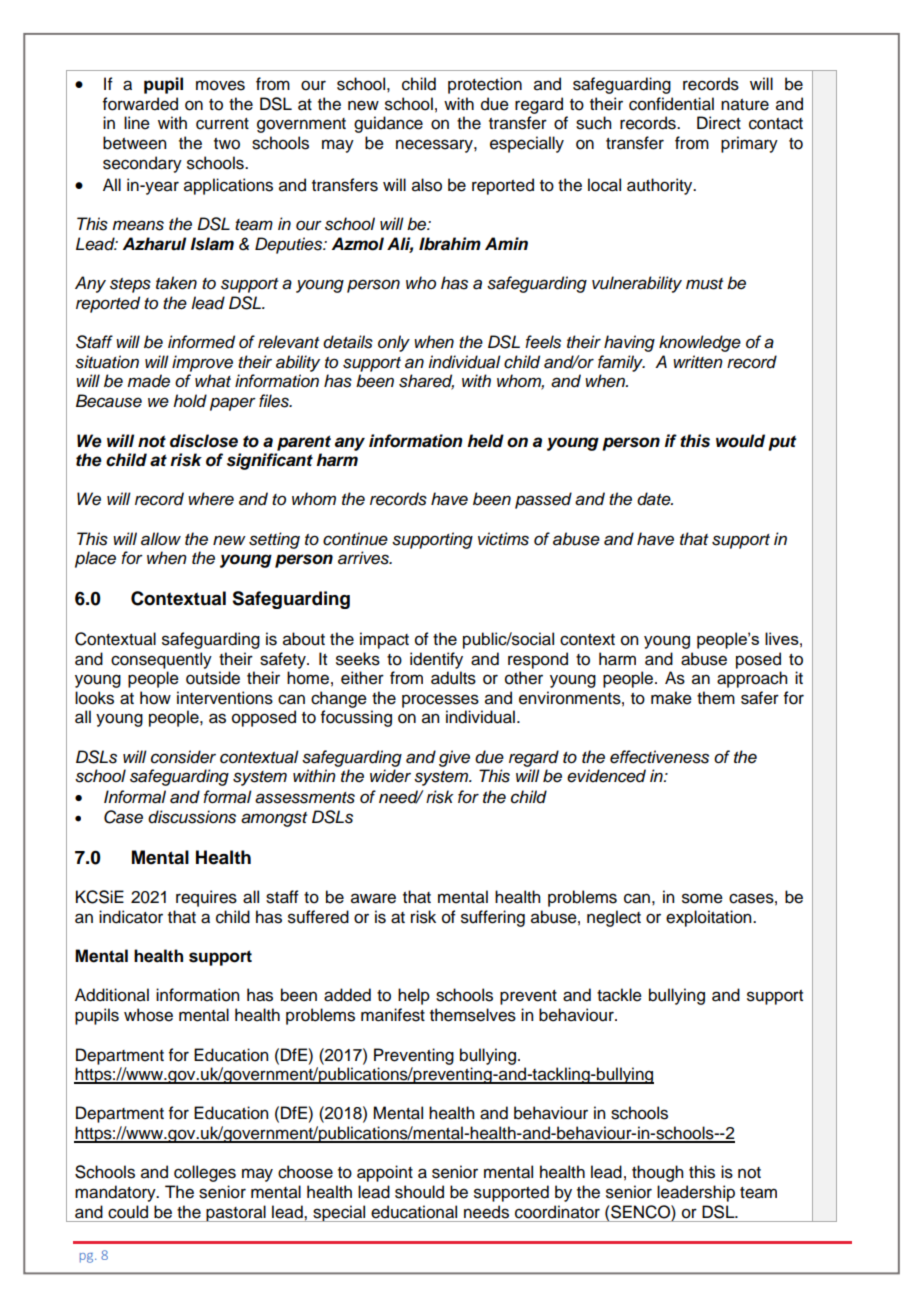 The width and height of the screenshot is (924, 1308). I want to click on guidance, so click(388, 124).
